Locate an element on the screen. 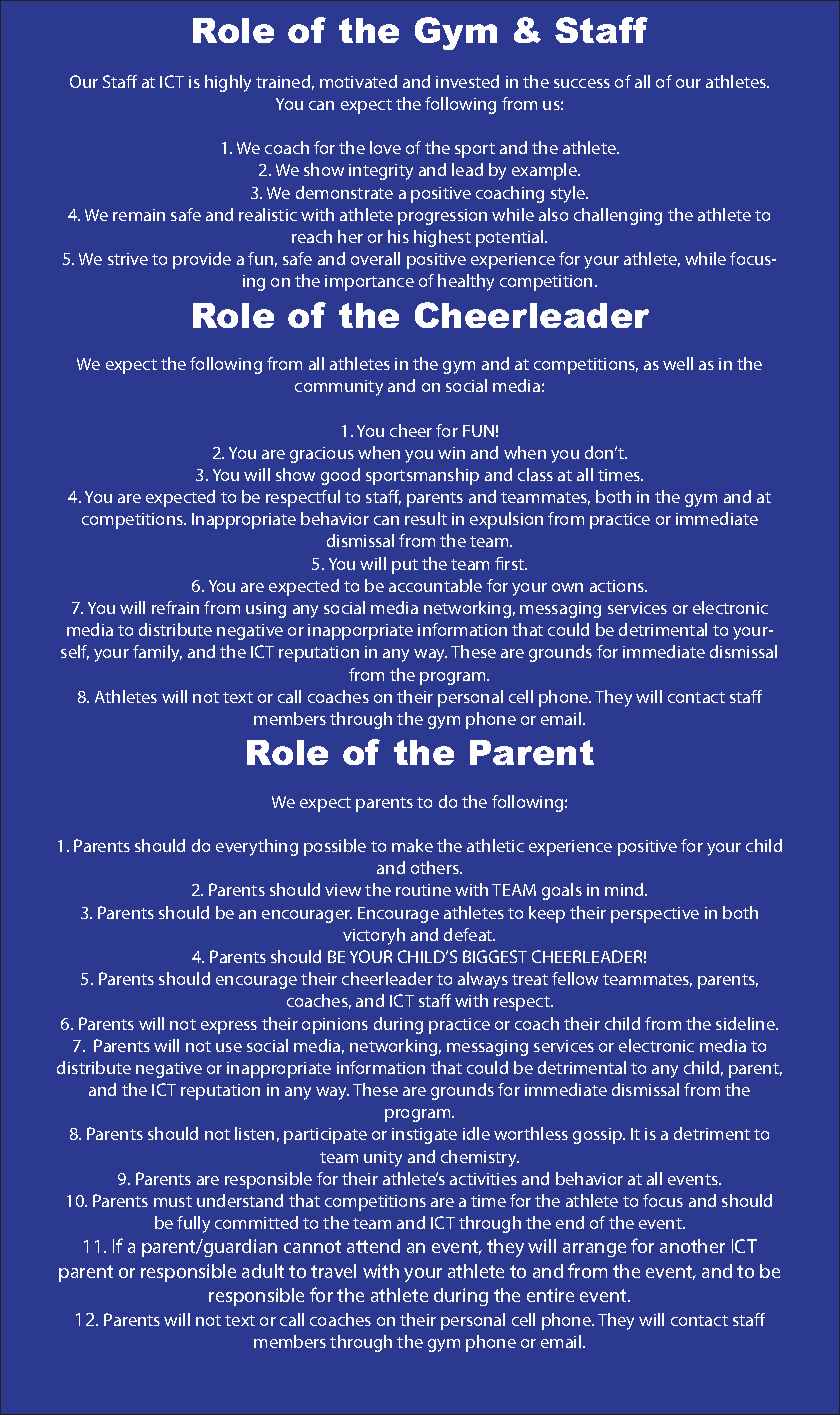 The height and width of the screenshot is (1415, 840). fully is located at coordinates (193, 1224).
